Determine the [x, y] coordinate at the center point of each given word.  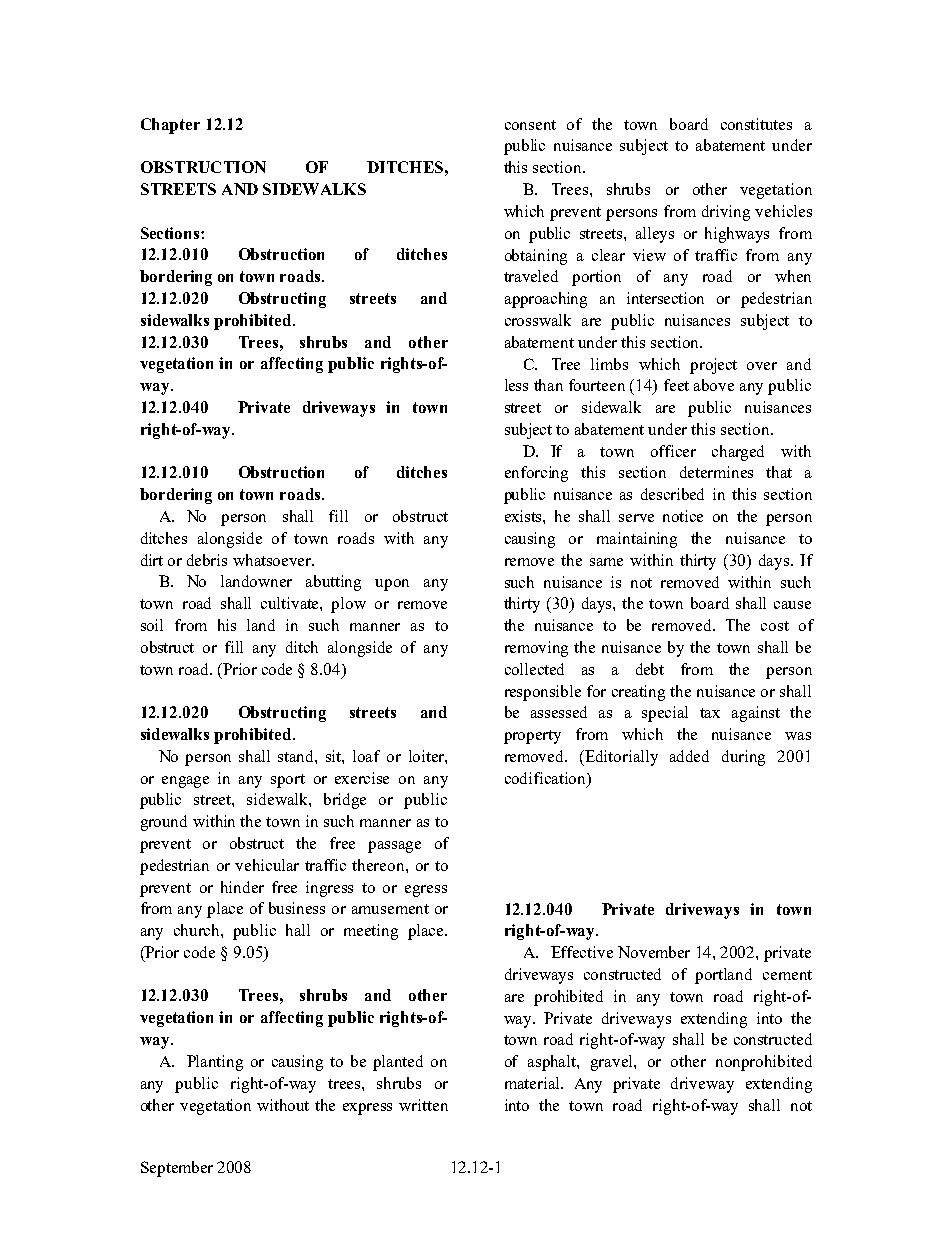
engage [185, 782]
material [533, 1083]
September [177, 1169]
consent [530, 125]
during [743, 758]
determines [716, 472]
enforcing [536, 474]
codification [546, 778]
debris [207, 560]
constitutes [756, 124]
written [423, 1105]
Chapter [170, 126]
